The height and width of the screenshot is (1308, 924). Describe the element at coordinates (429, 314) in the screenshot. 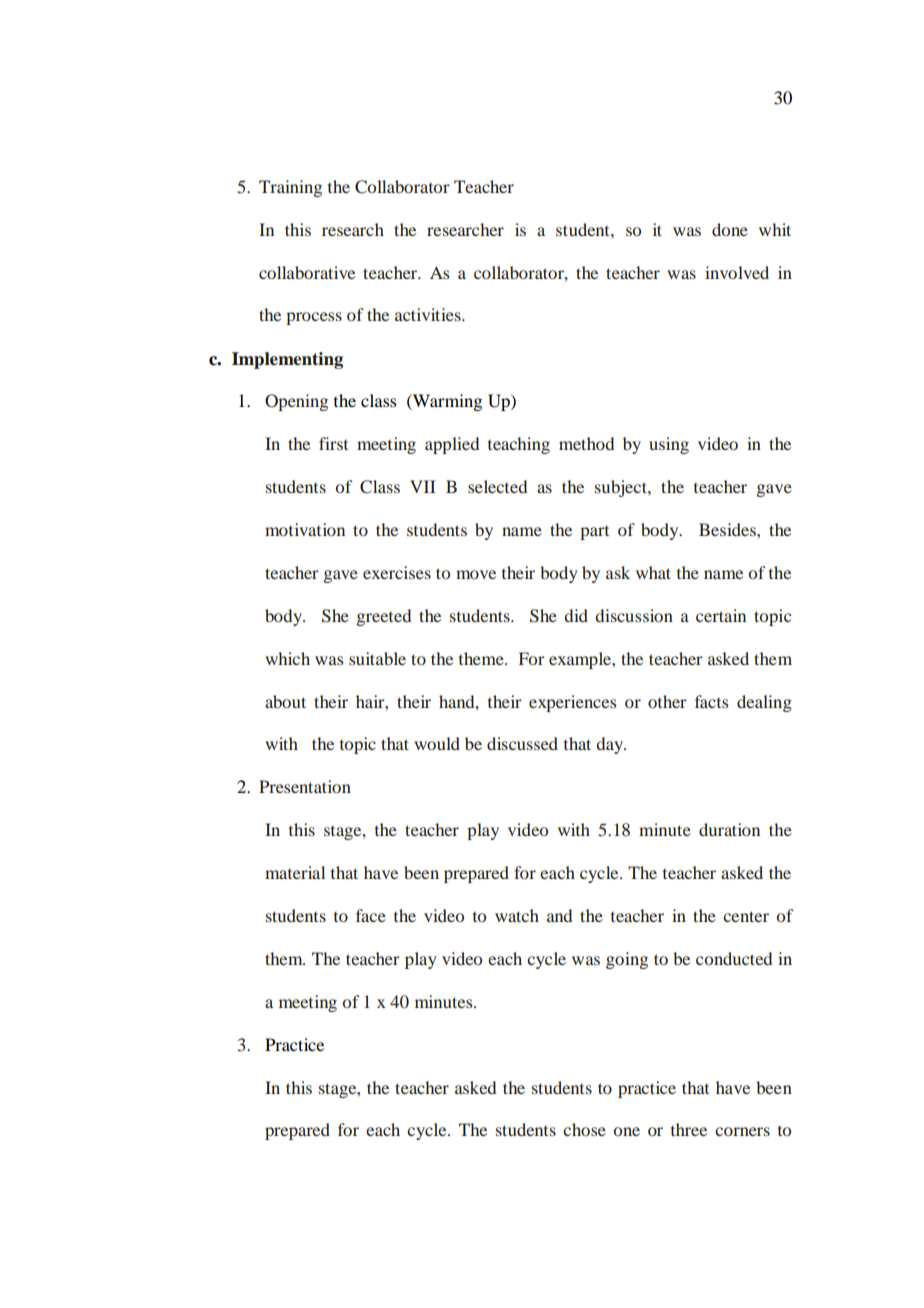

I see `activities` at that location.
